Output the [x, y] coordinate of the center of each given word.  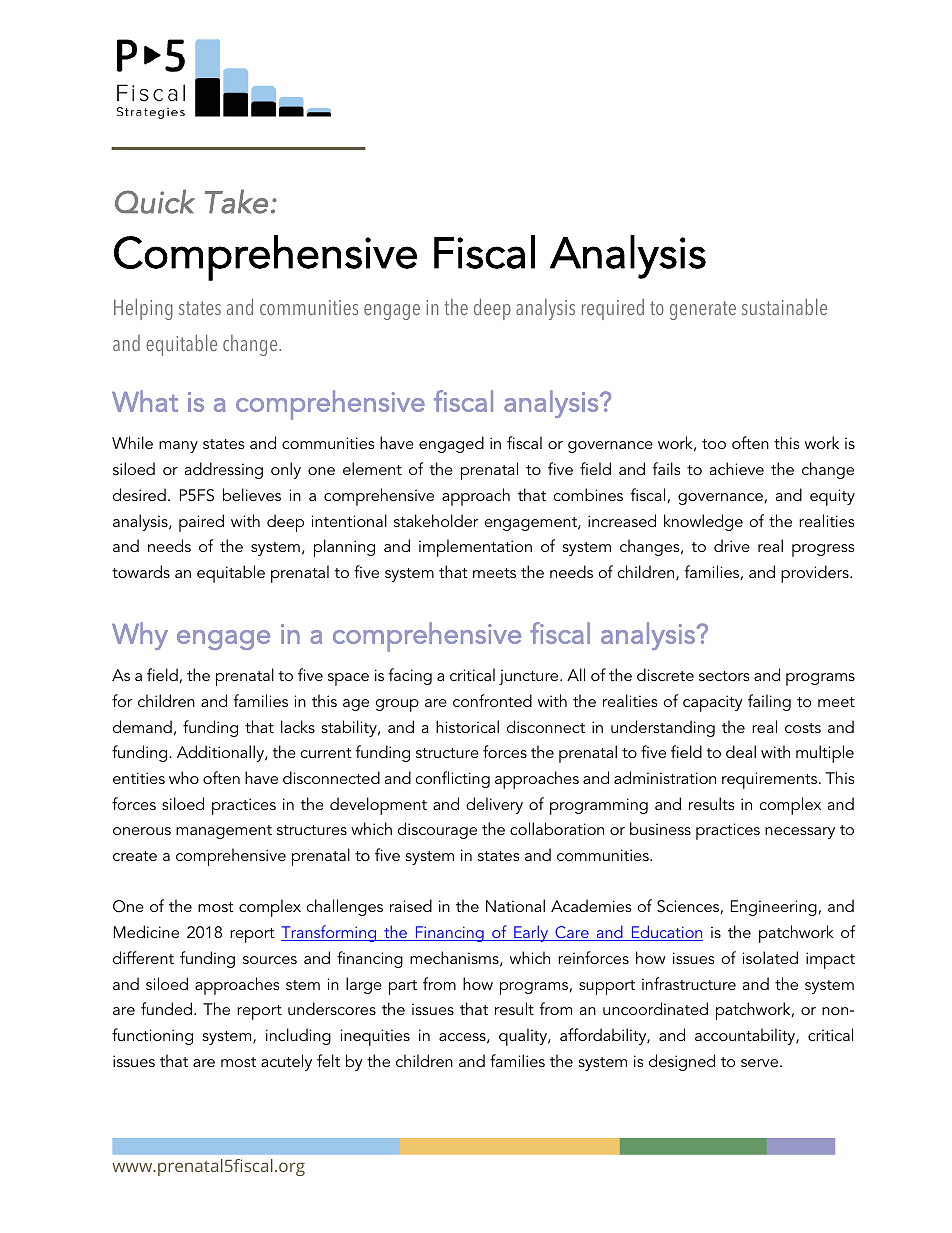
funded [166, 1008]
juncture [530, 677]
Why [140, 636]
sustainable [784, 307]
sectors [724, 676]
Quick [155, 201]
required [613, 309]
